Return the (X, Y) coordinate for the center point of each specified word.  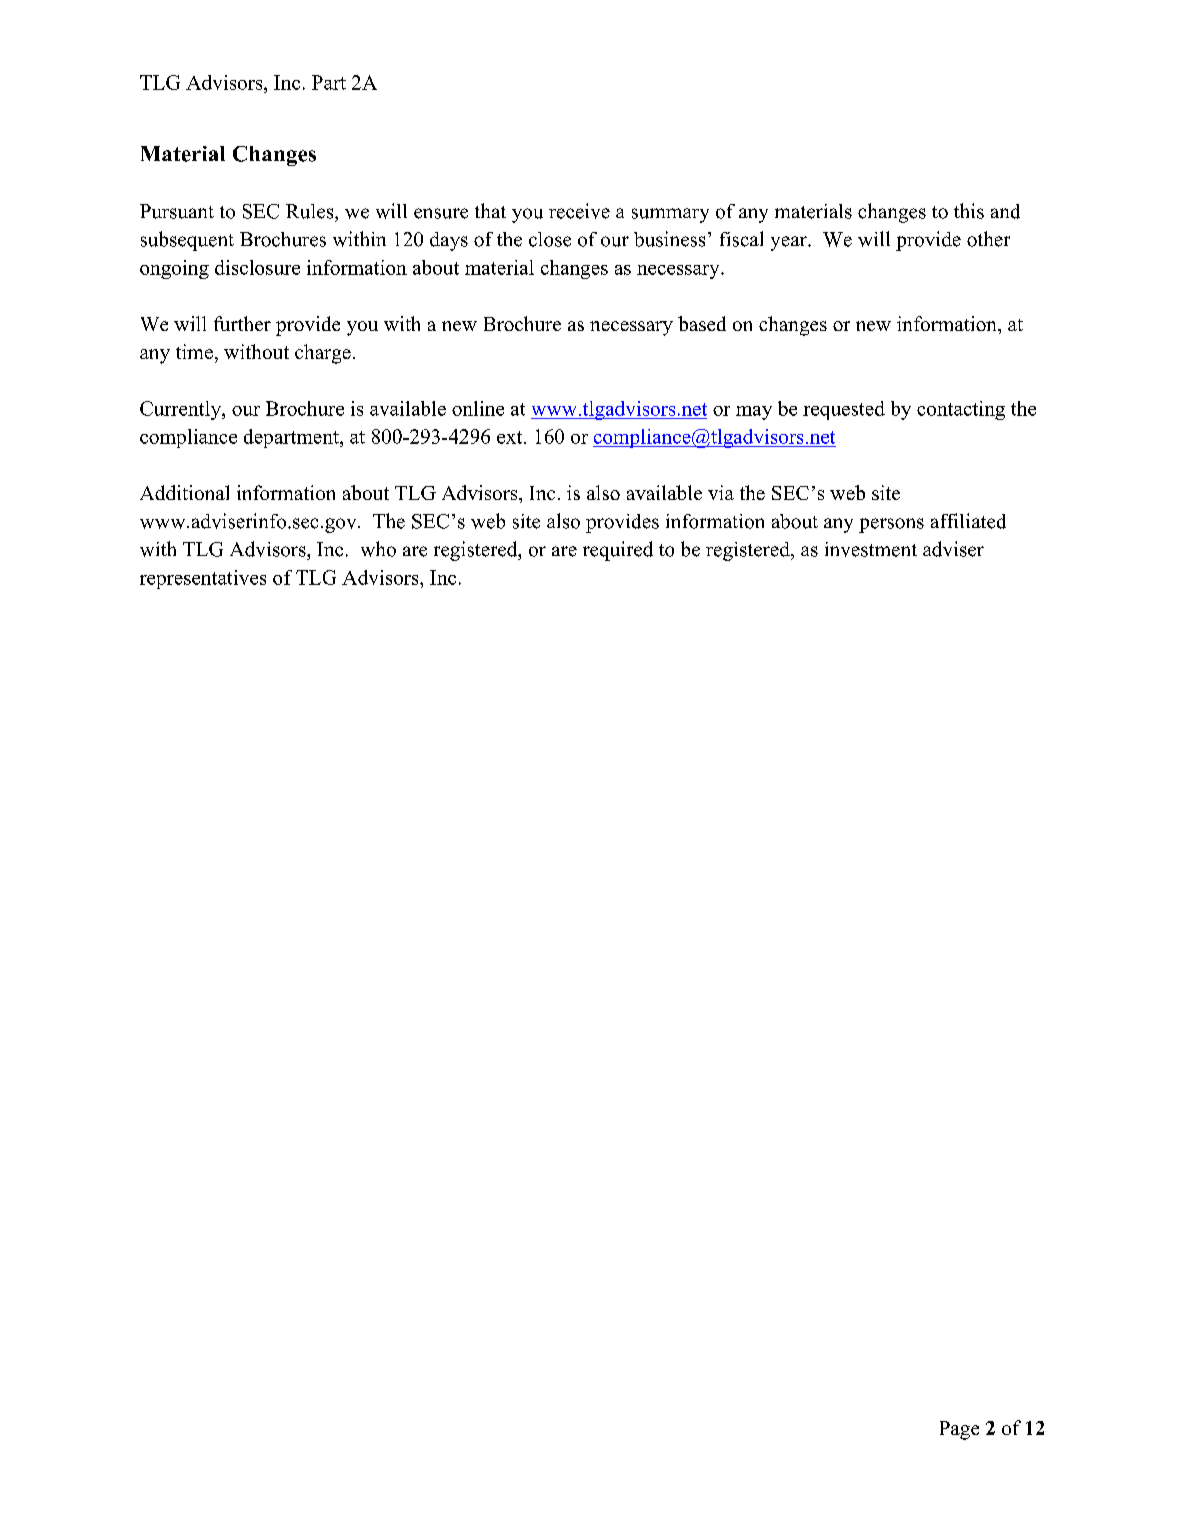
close (550, 239)
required (618, 551)
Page (959, 1430)
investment (871, 549)
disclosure (257, 267)
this (969, 211)
